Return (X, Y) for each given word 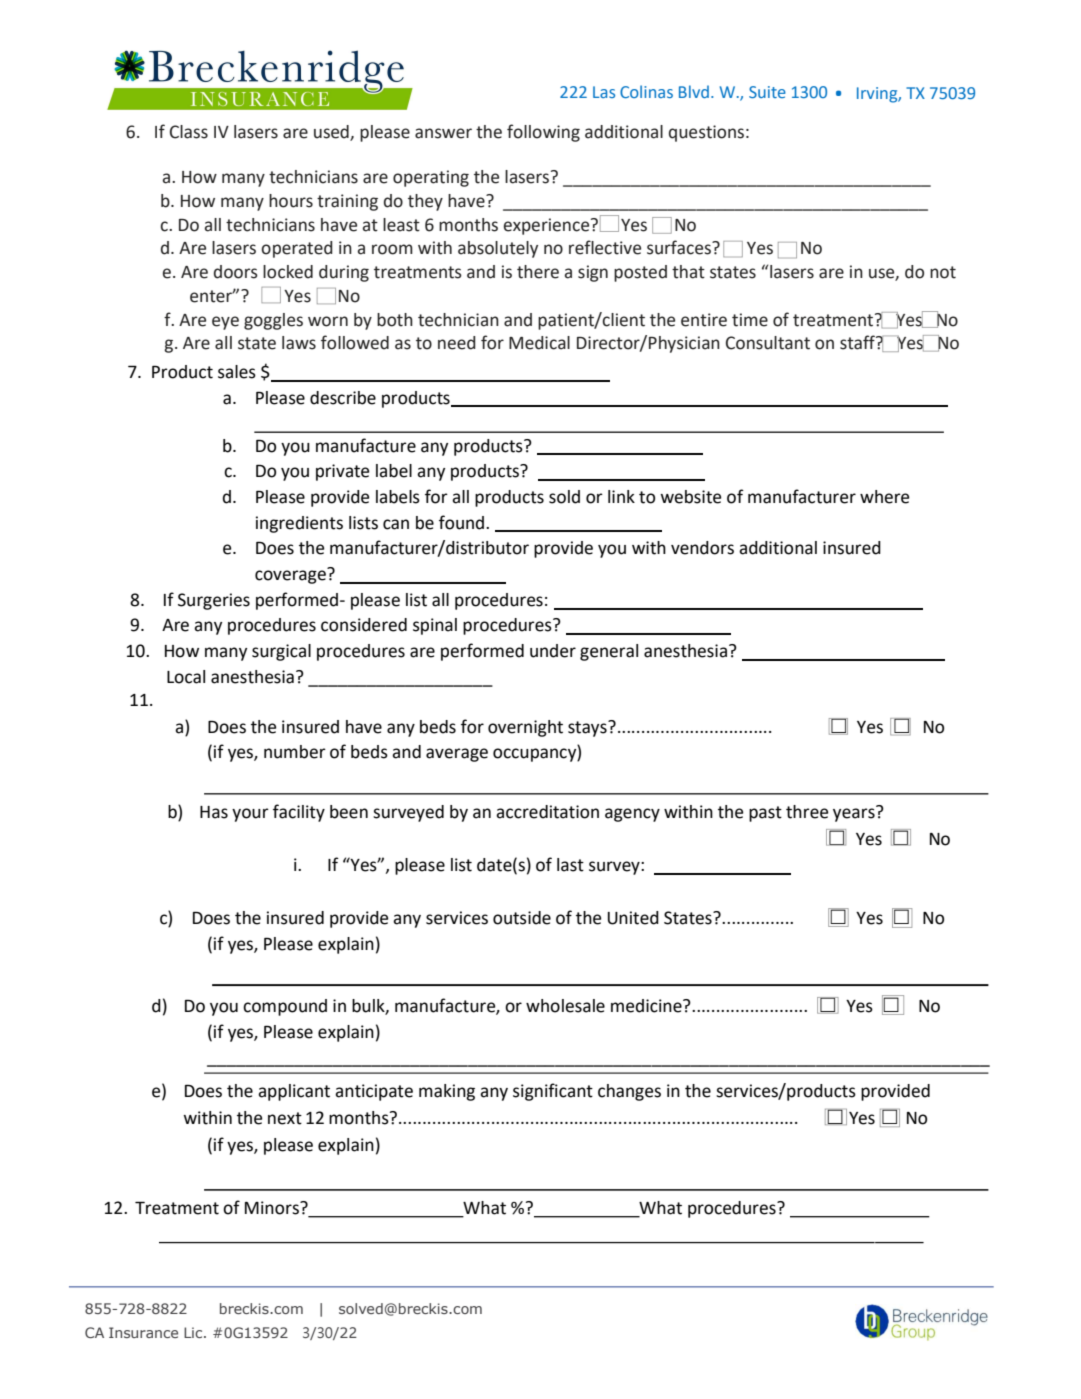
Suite (767, 92)
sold (564, 497)
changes (629, 1092)
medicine (647, 1006)
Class (189, 132)
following (543, 133)
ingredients (299, 524)
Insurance (143, 1332)
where (884, 497)
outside (522, 918)
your (250, 815)
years (855, 814)
